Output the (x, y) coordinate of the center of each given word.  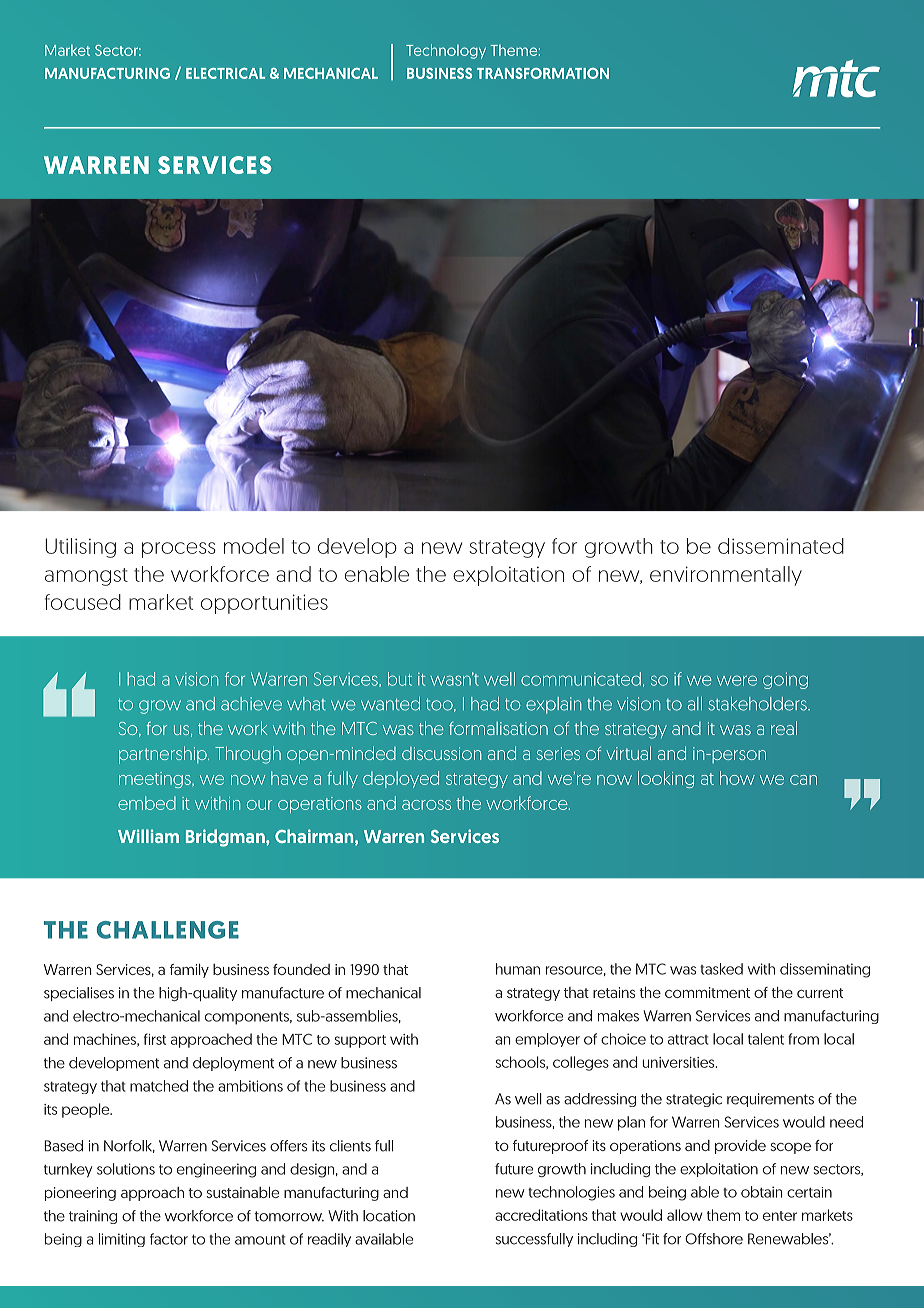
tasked (721, 969)
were (737, 680)
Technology (446, 51)
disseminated (781, 546)
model (254, 546)
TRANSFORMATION (543, 73)
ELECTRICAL (225, 73)
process (179, 550)
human (518, 969)
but (400, 679)
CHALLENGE (168, 930)
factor (169, 1239)
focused (83, 602)
